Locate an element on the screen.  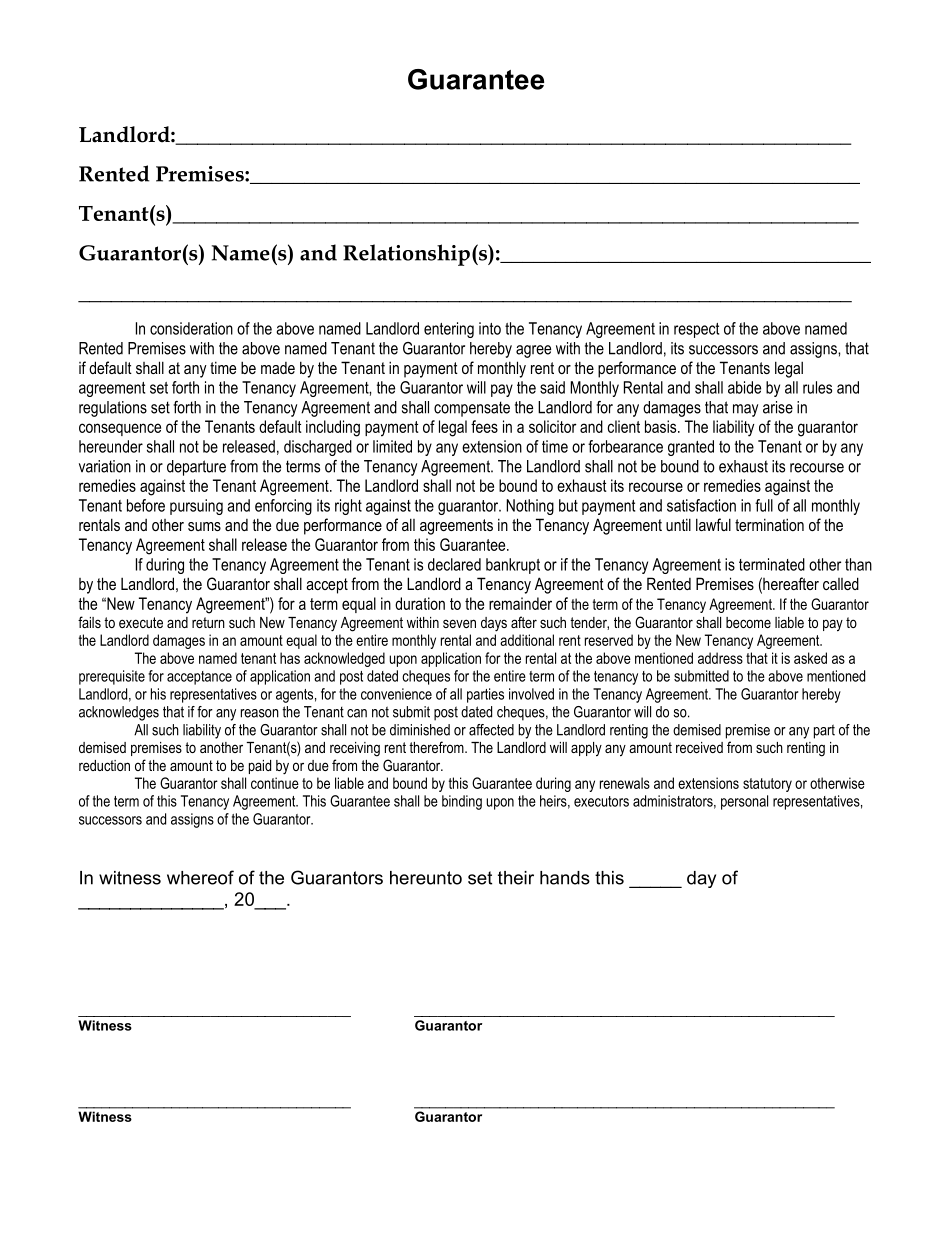
Nothing is located at coordinates (530, 507).
